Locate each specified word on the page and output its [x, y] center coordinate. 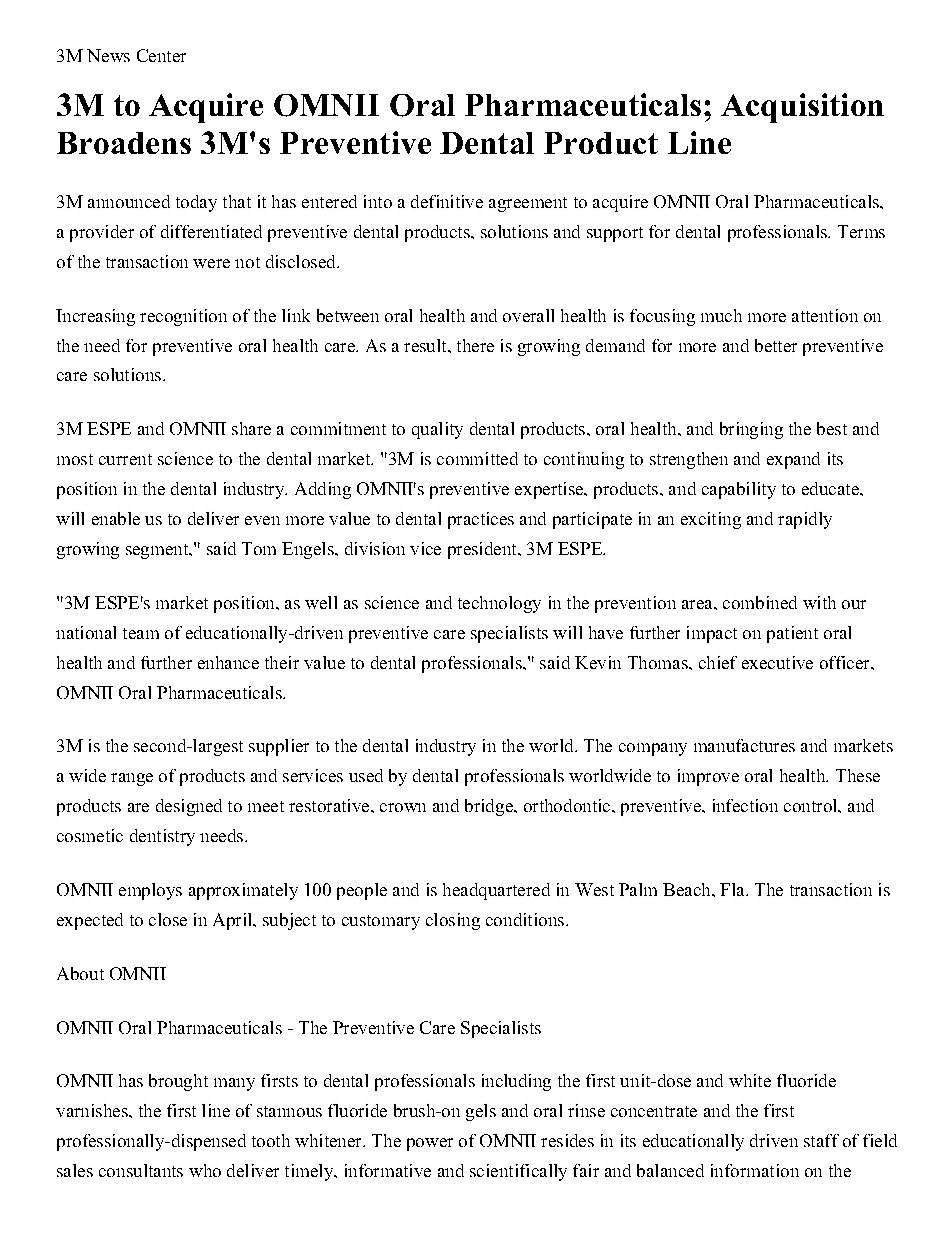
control [812, 805]
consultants [141, 1170]
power [430, 1144]
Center [161, 55]
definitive [447, 201]
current [125, 459]
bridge [490, 807]
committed [477, 458]
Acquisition [802, 108]
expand [793, 460]
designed [189, 807]
